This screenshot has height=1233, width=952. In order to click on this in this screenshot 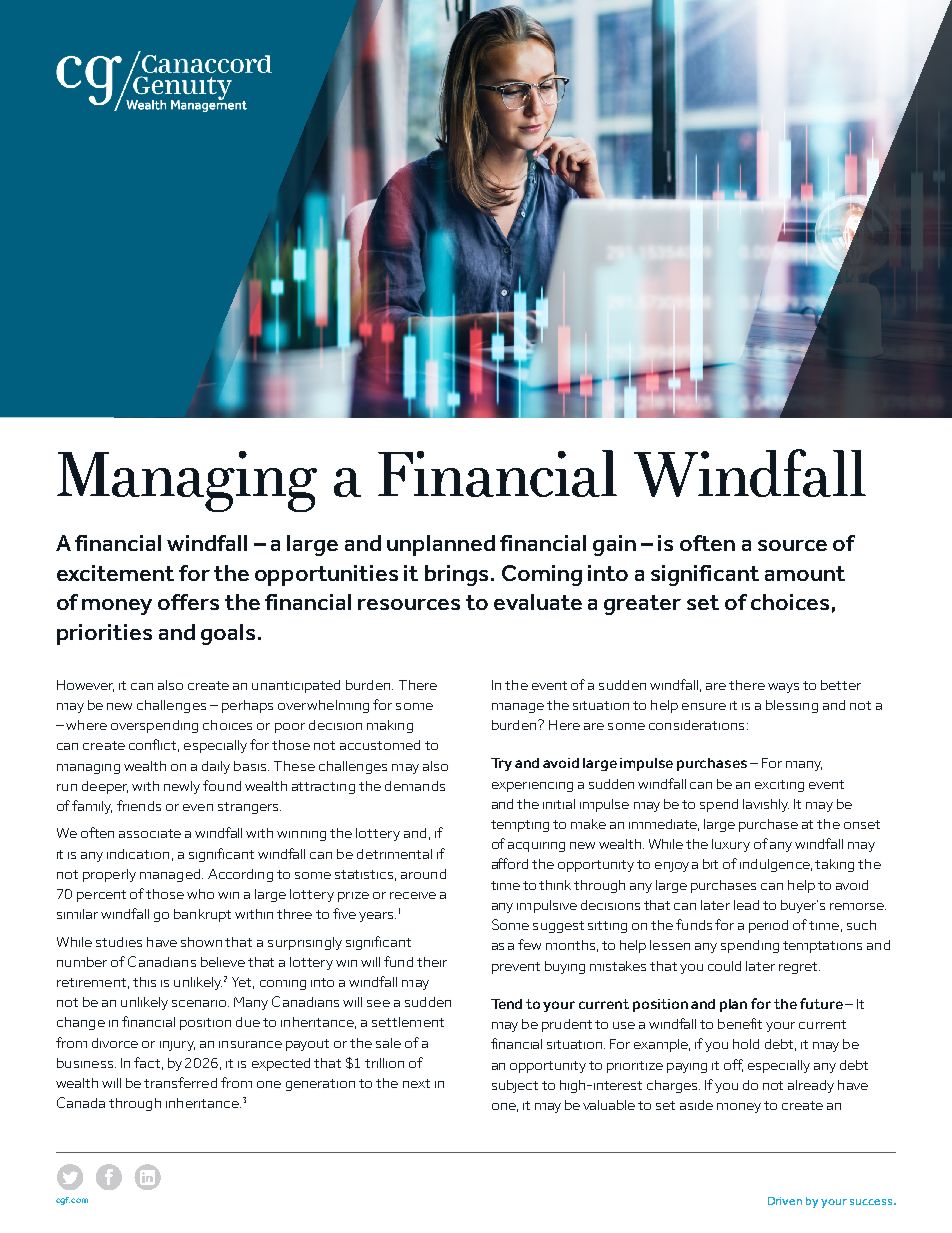, I will do `click(144, 982)`.
